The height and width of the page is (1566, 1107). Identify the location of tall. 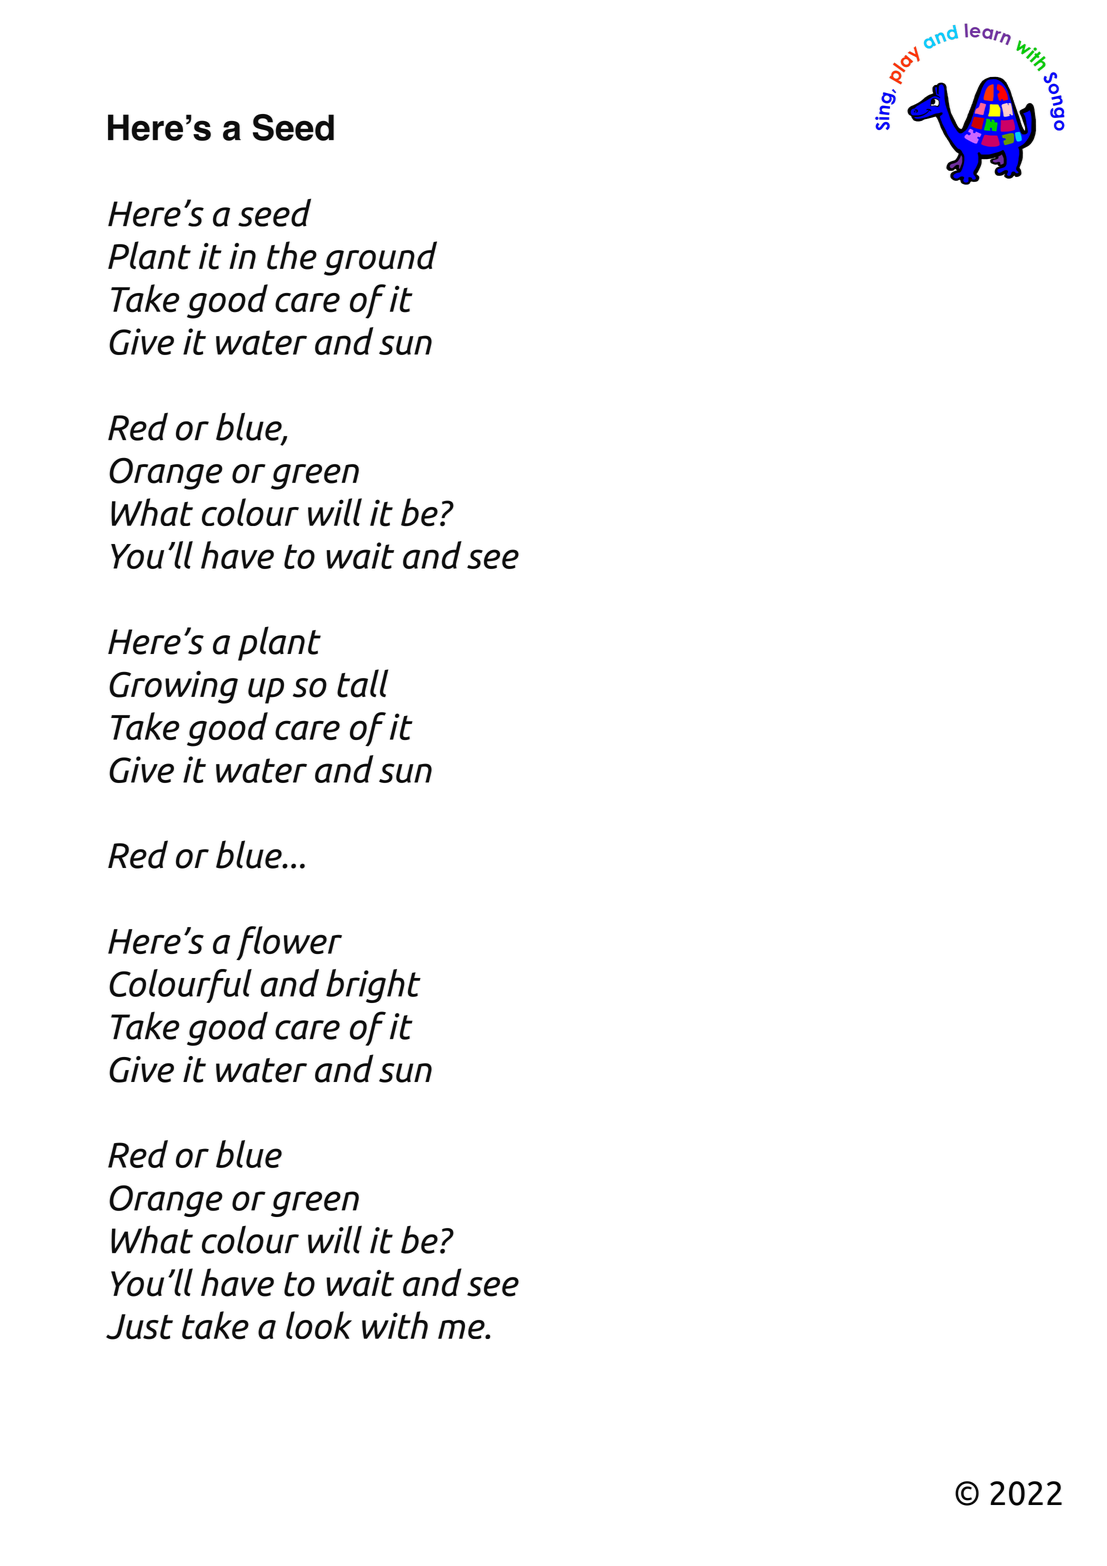
(362, 683).
